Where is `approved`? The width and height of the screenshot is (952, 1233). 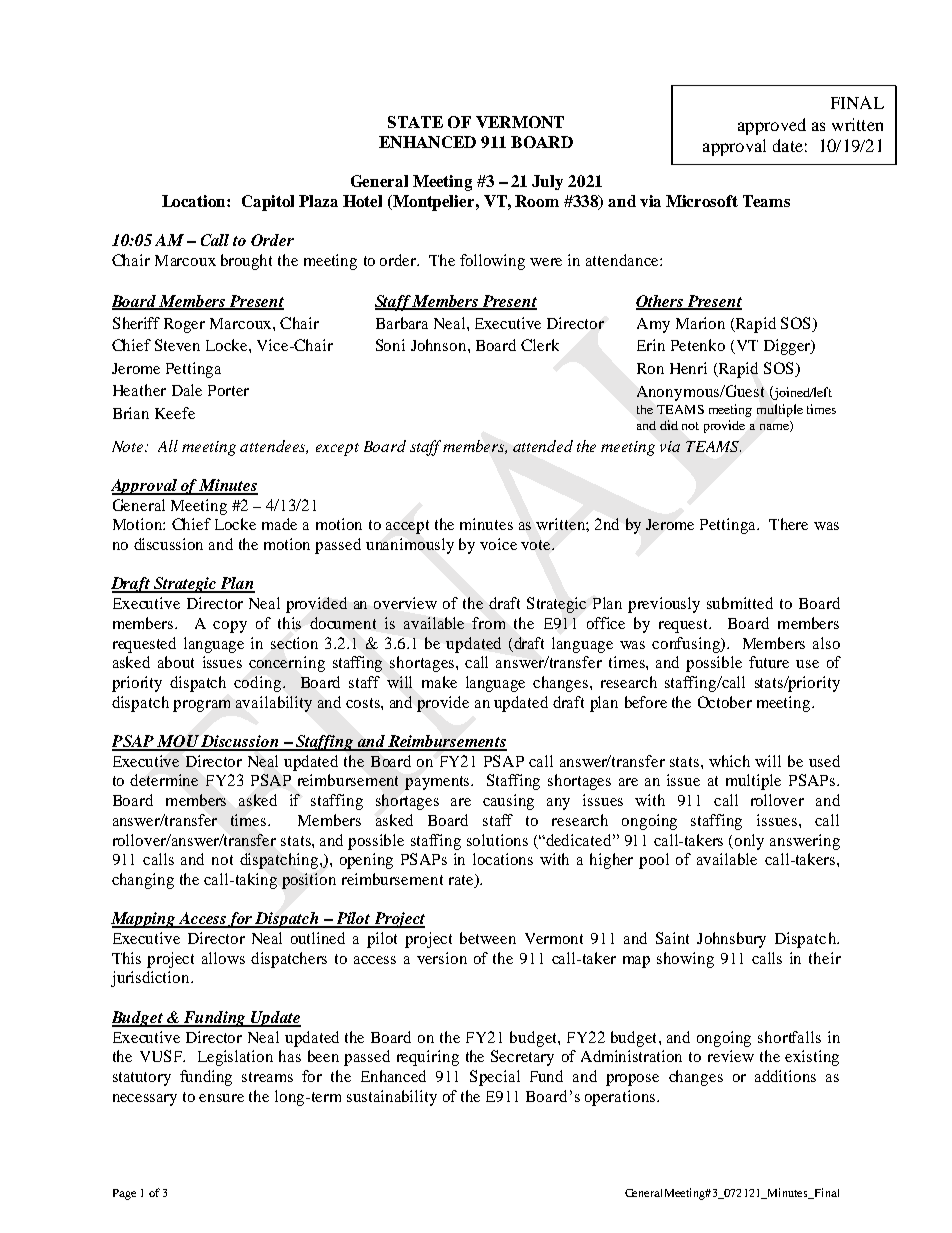 approved is located at coordinates (772, 126).
